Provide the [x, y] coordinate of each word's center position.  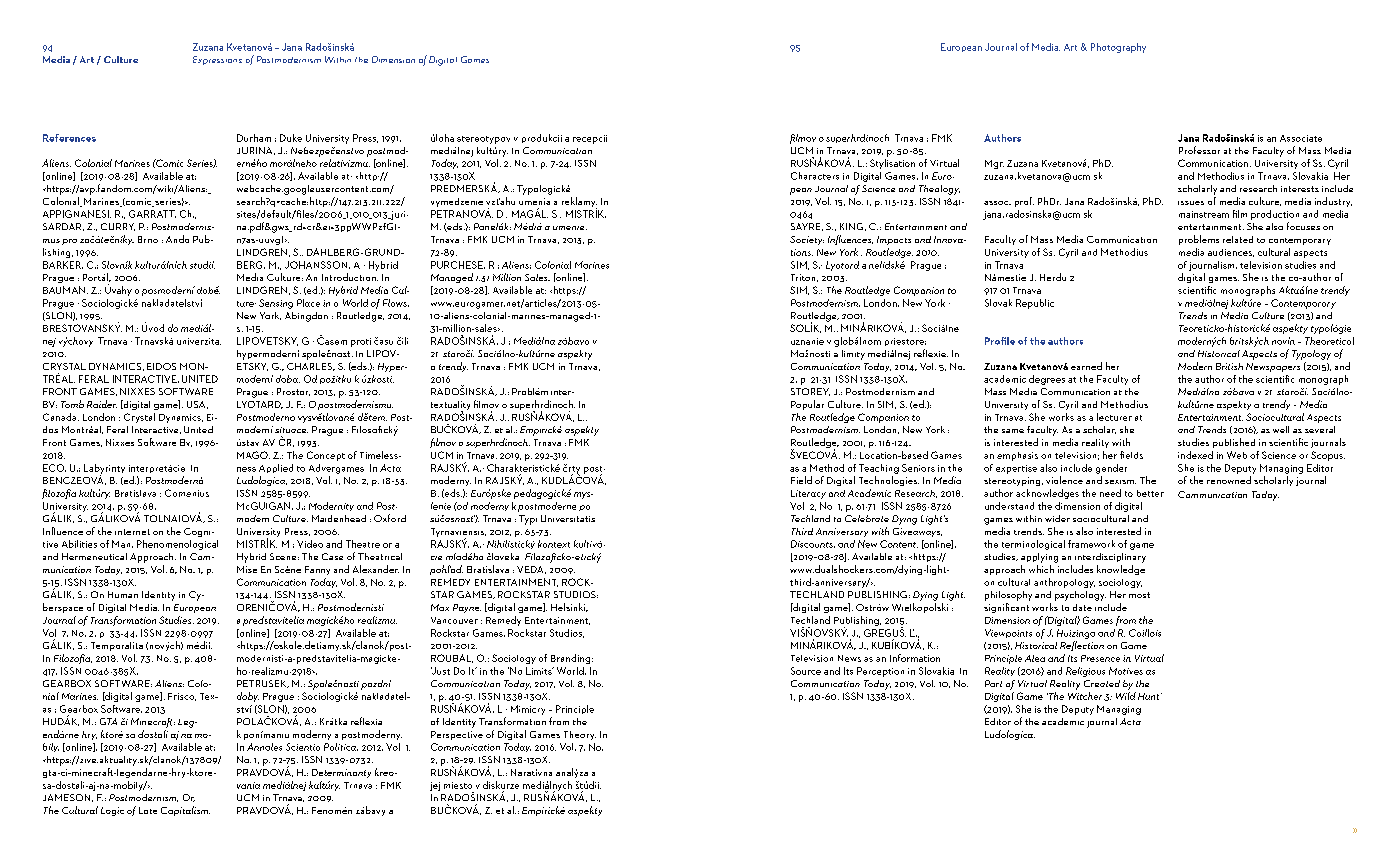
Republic [1035, 304]
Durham [254, 138]
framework [1091, 544]
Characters [815, 176]
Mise [247, 569]
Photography [1118, 48]
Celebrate [867, 518]
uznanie [807, 341]
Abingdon [306, 317]
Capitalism [185, 811]
